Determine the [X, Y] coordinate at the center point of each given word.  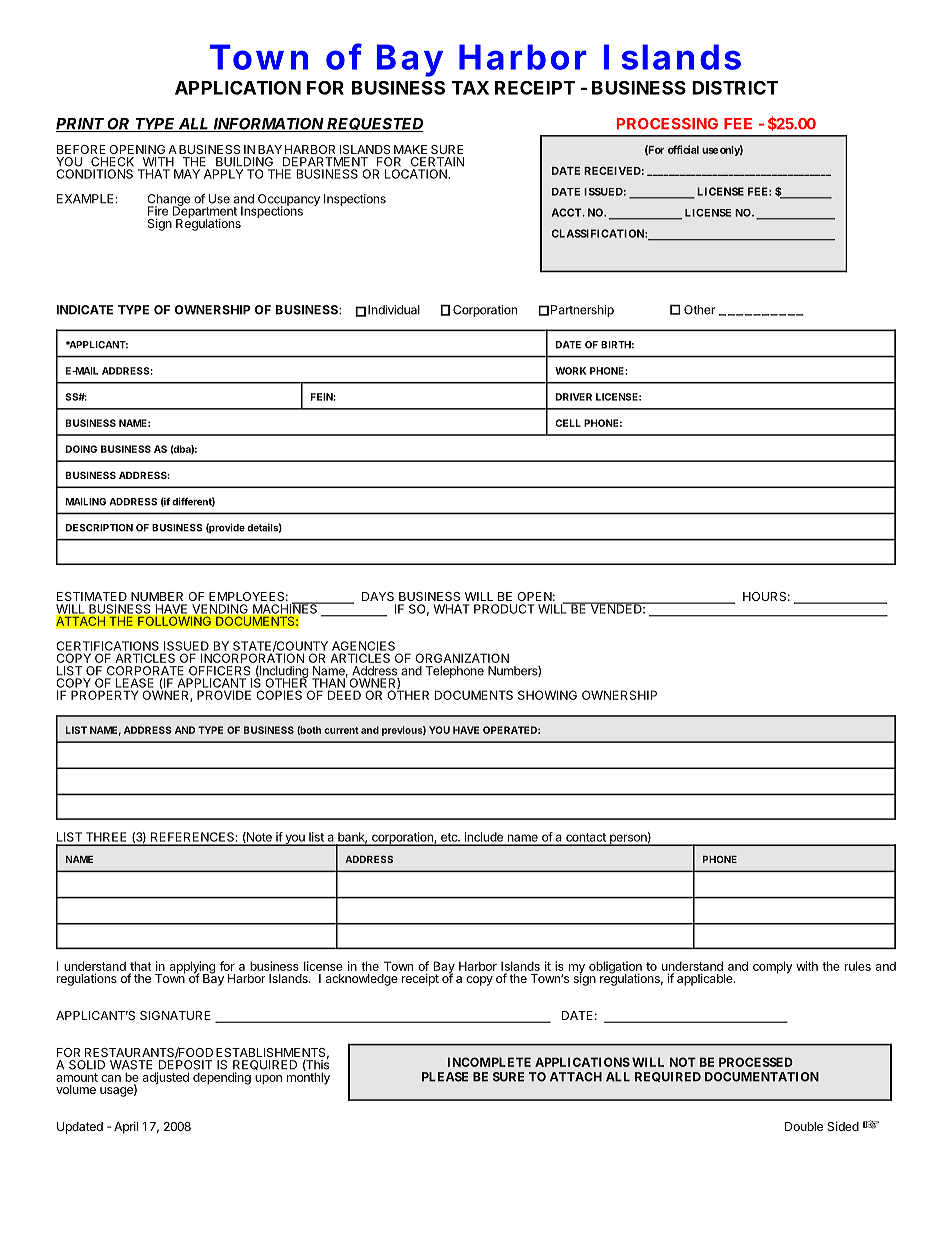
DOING [81, 449]
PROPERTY [104, 695]
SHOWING [547, 695]
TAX [470, 88]
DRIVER [574, 397]
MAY [187, 174]
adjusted [166, 1078]
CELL [568, 423]
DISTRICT [735, 88]
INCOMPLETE [489, 1062]
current [341, 730]
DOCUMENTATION [762, 1077]
